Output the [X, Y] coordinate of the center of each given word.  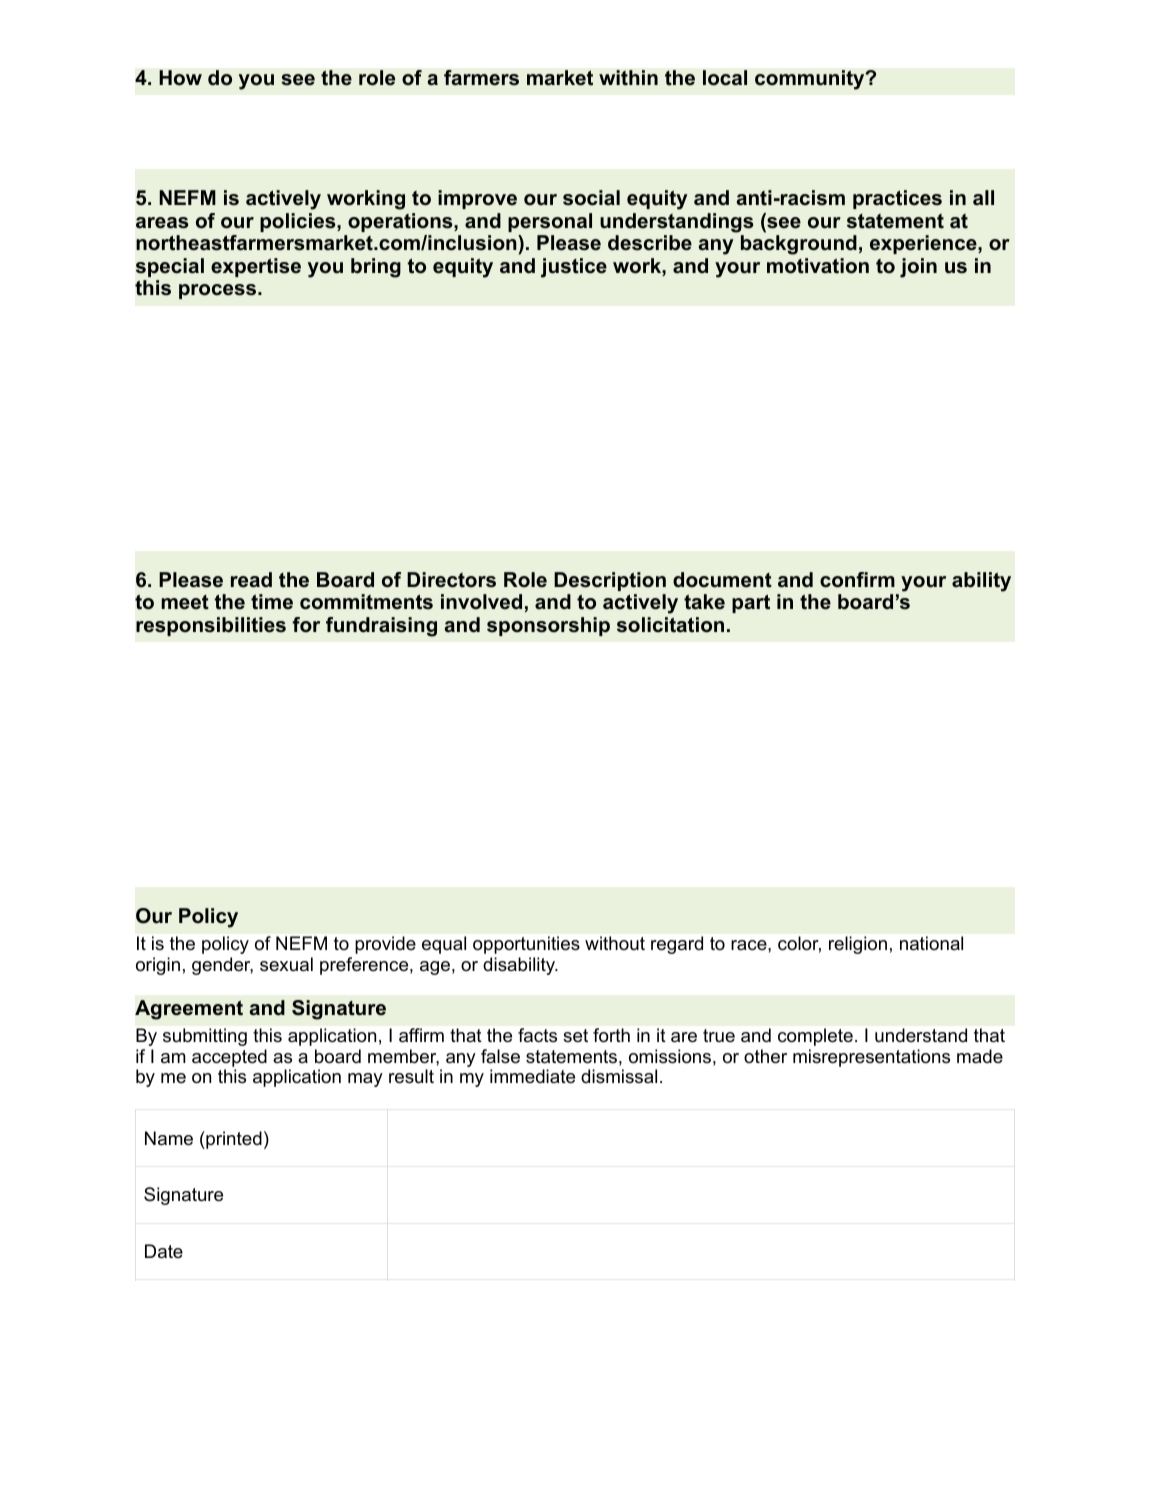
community [811, 80]
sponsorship [548, 626]
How [180, 78]
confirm [857, 580]
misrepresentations [871, 1058]
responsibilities [211, 626]
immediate [532, 1076]
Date [164, 1251]
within [628, 78]
